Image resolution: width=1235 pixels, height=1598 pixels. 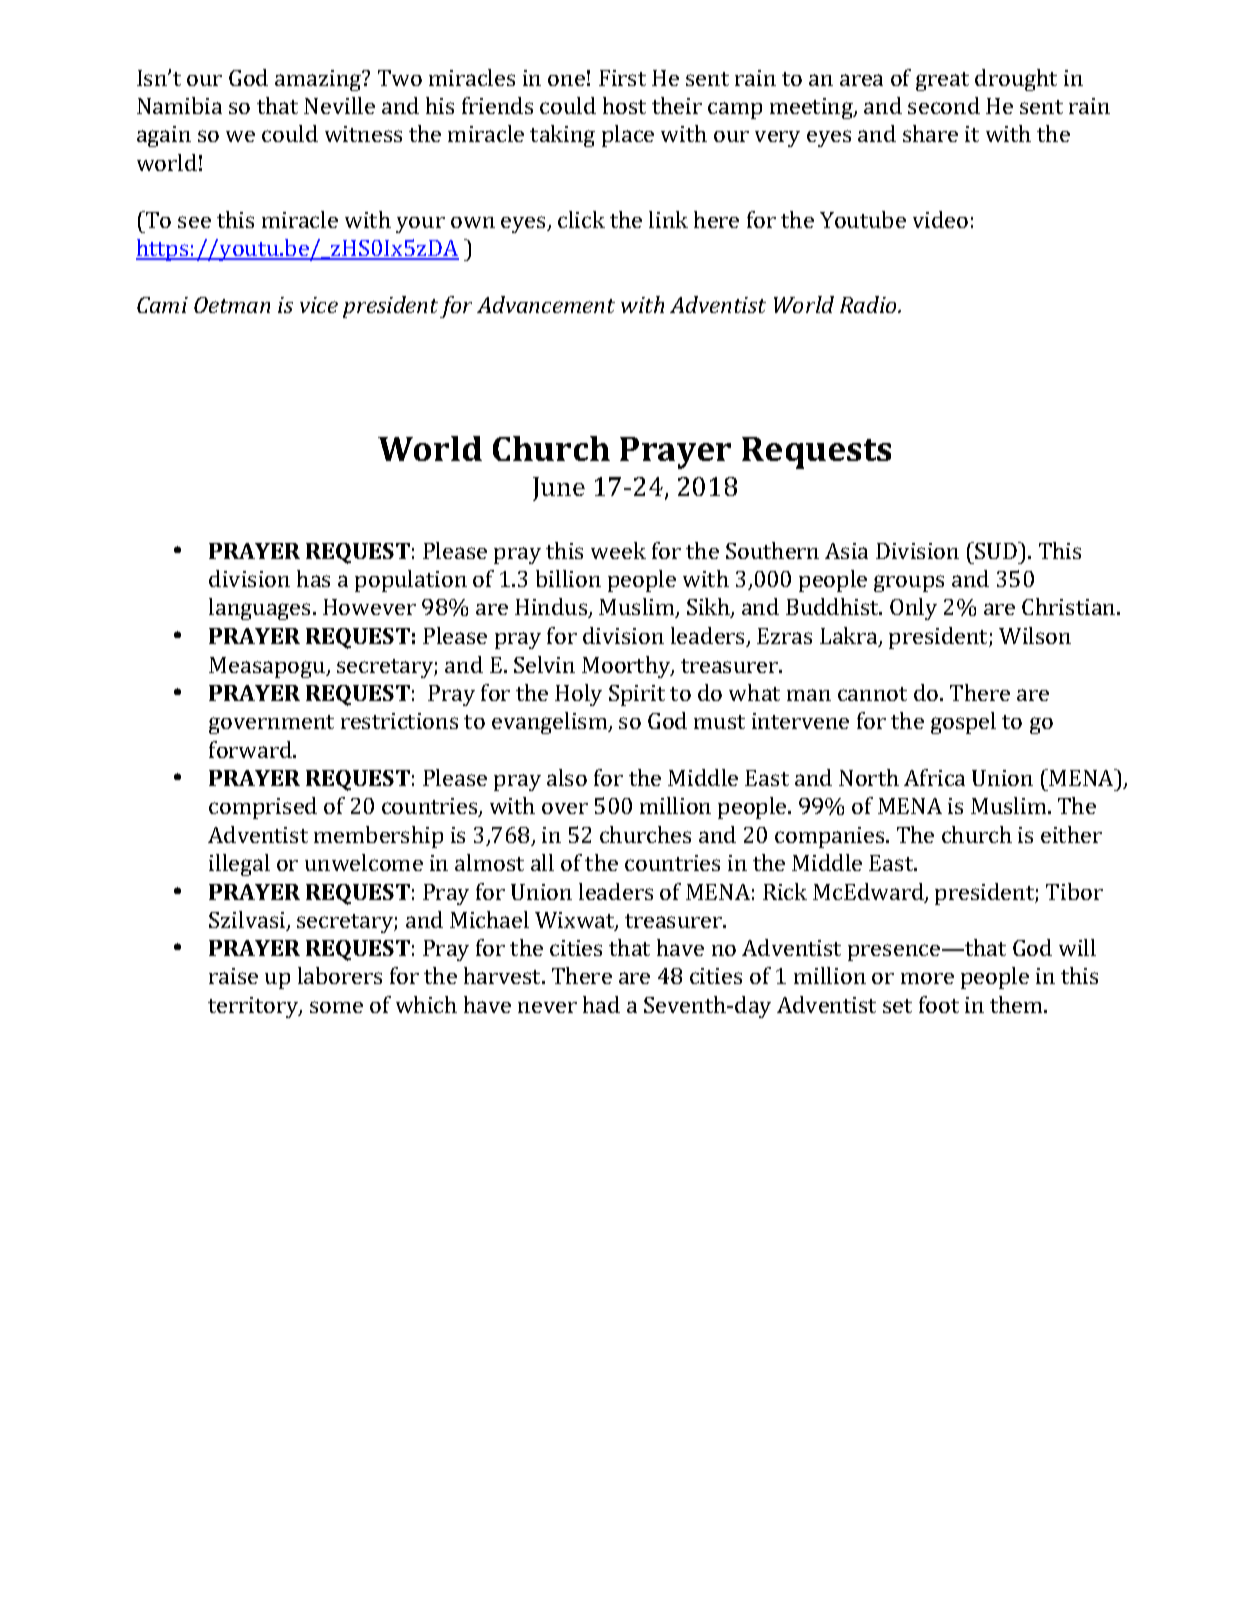 I want to click on week, so click(x=618, y=550).
